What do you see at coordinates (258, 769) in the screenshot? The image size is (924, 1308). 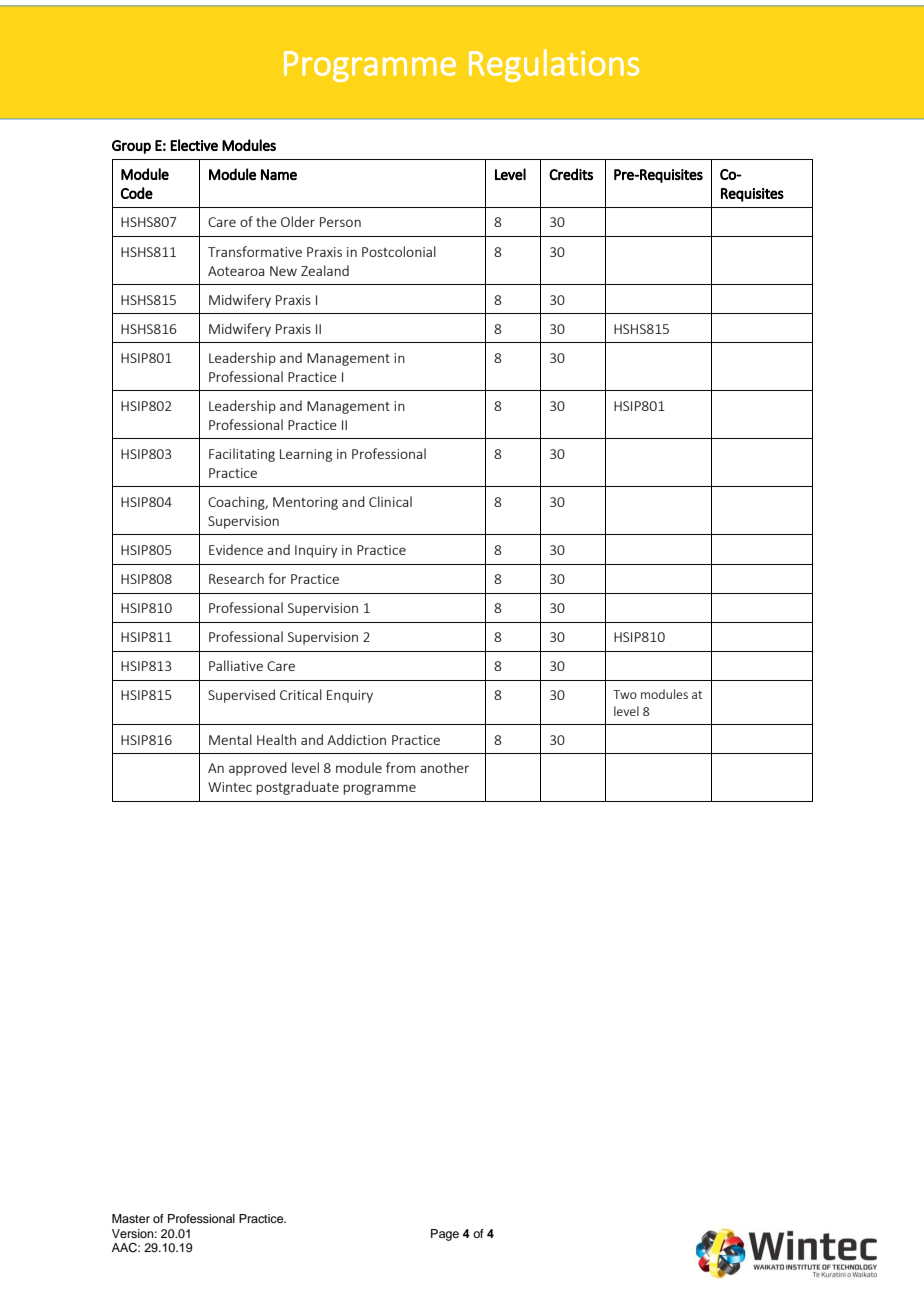 I see `approved` at bounding box center [258, 769].
